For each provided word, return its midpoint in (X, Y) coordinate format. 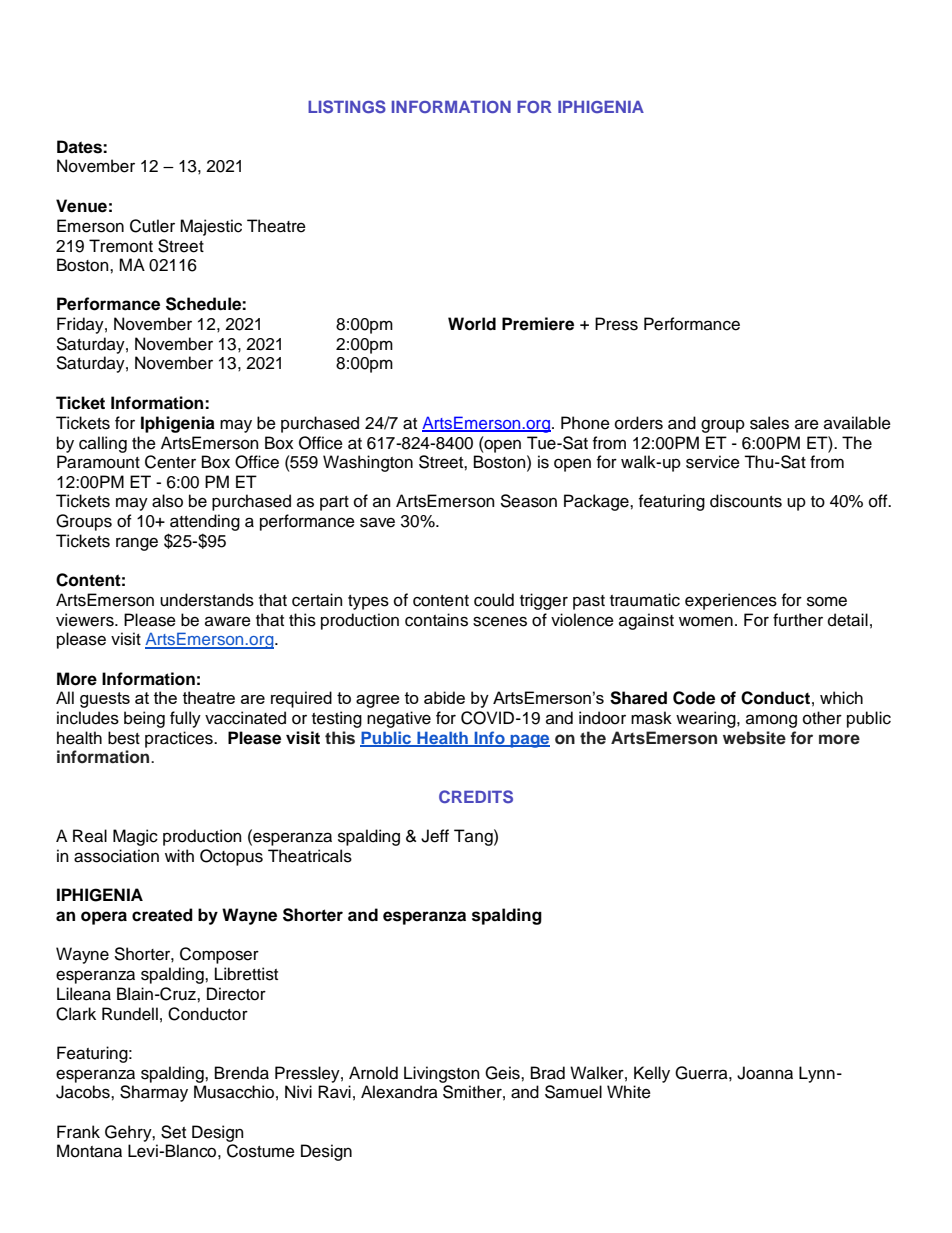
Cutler (152, 226)
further (798, 620)
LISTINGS (347, 107)
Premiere (538, 324)
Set (173, 1132)
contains (436, 620)
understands (207, 600)
